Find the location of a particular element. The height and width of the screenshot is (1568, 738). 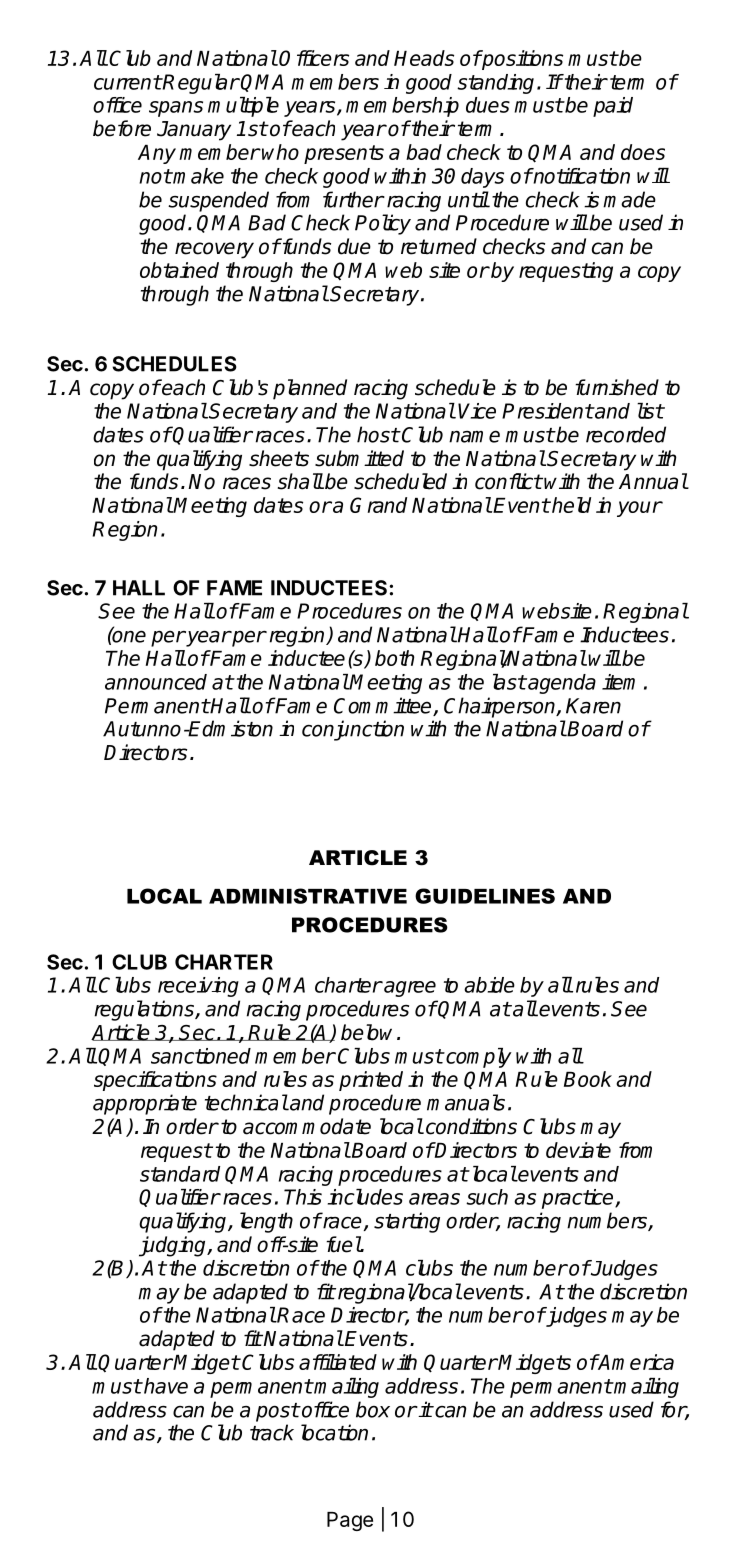

conjunction is located at coordinates (353, 730).
